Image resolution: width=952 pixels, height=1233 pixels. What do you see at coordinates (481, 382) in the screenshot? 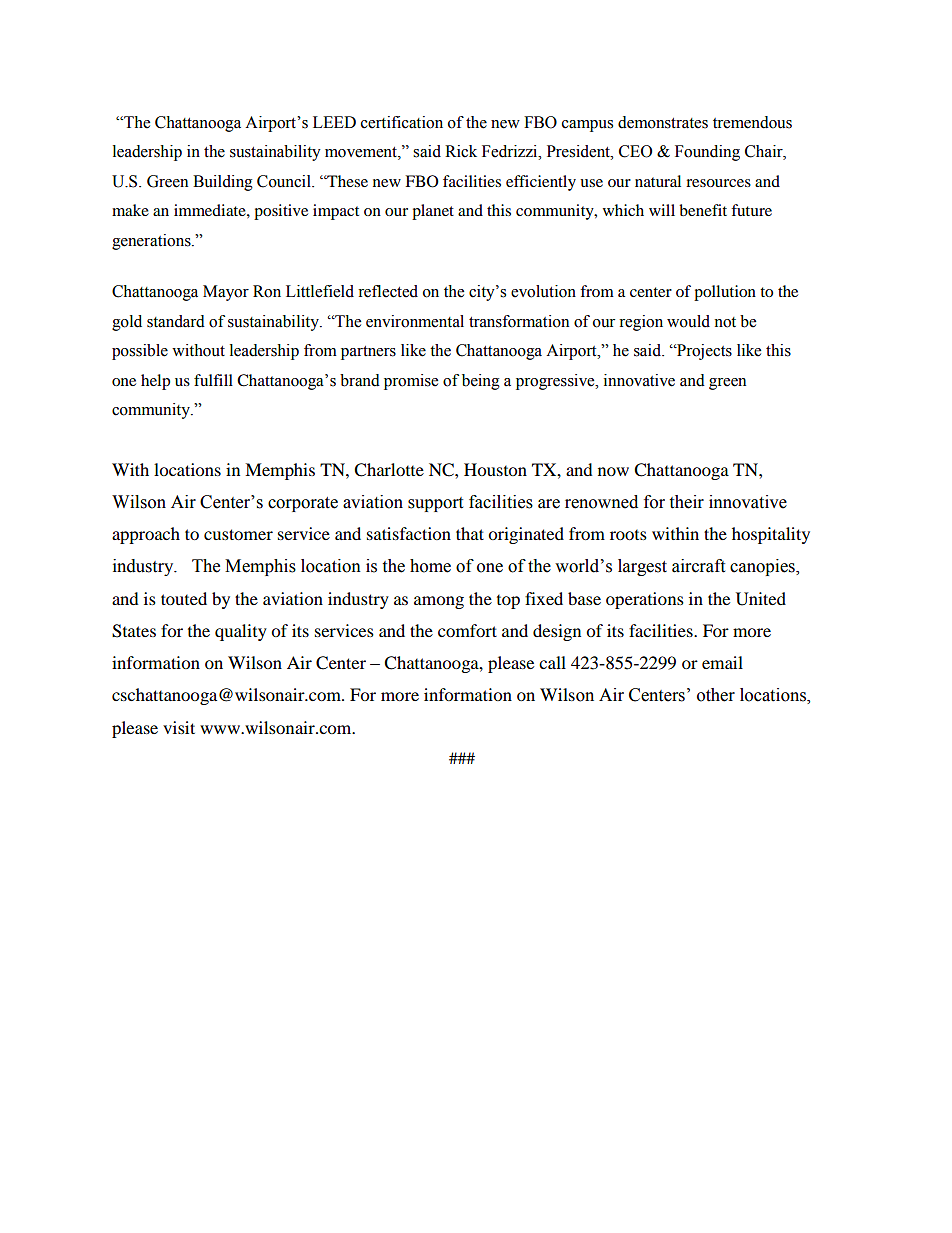
I see `being` at bounding box center [481, 382].
